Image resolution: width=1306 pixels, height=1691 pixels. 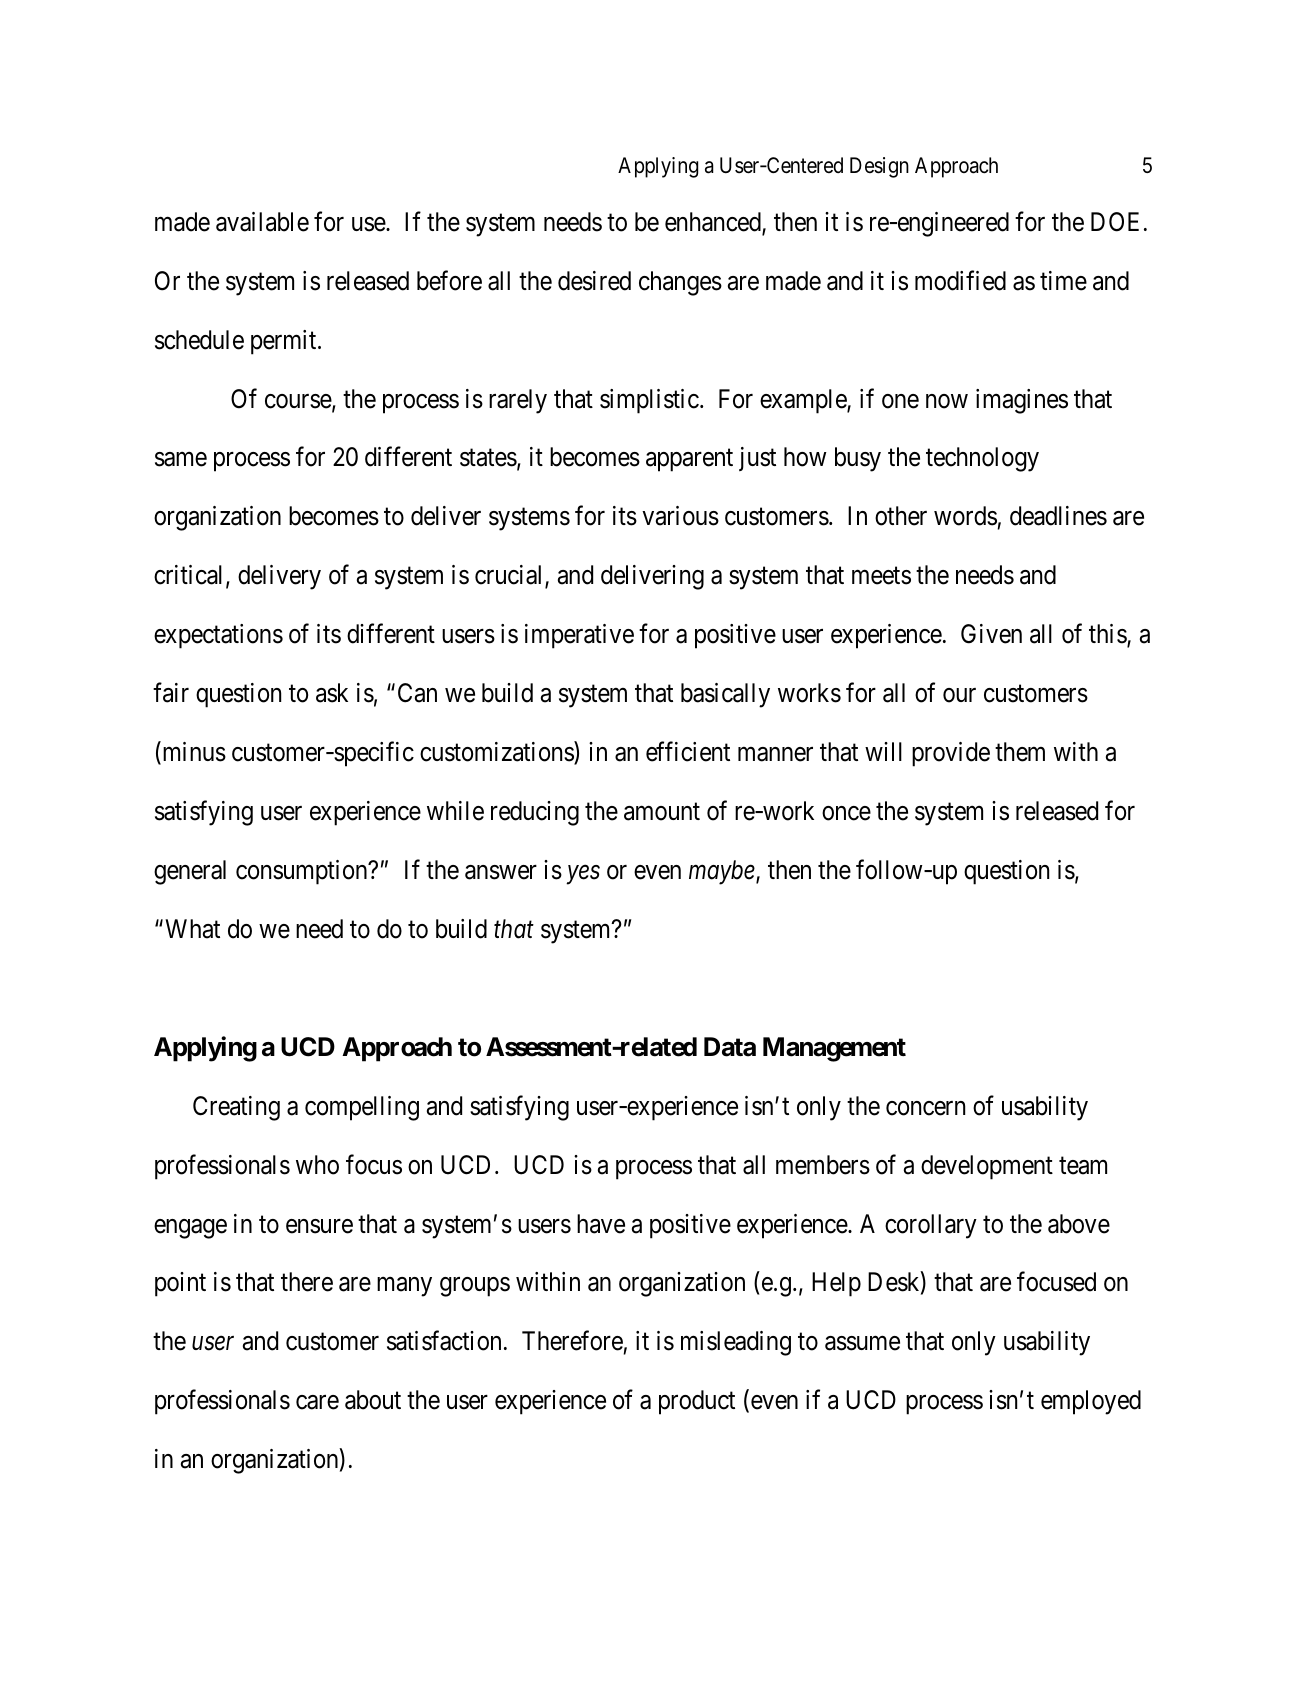 What do you see at coordinates (714, 223) in the screenshot?
I see `enhanced` at bounding box center [714, 223].
